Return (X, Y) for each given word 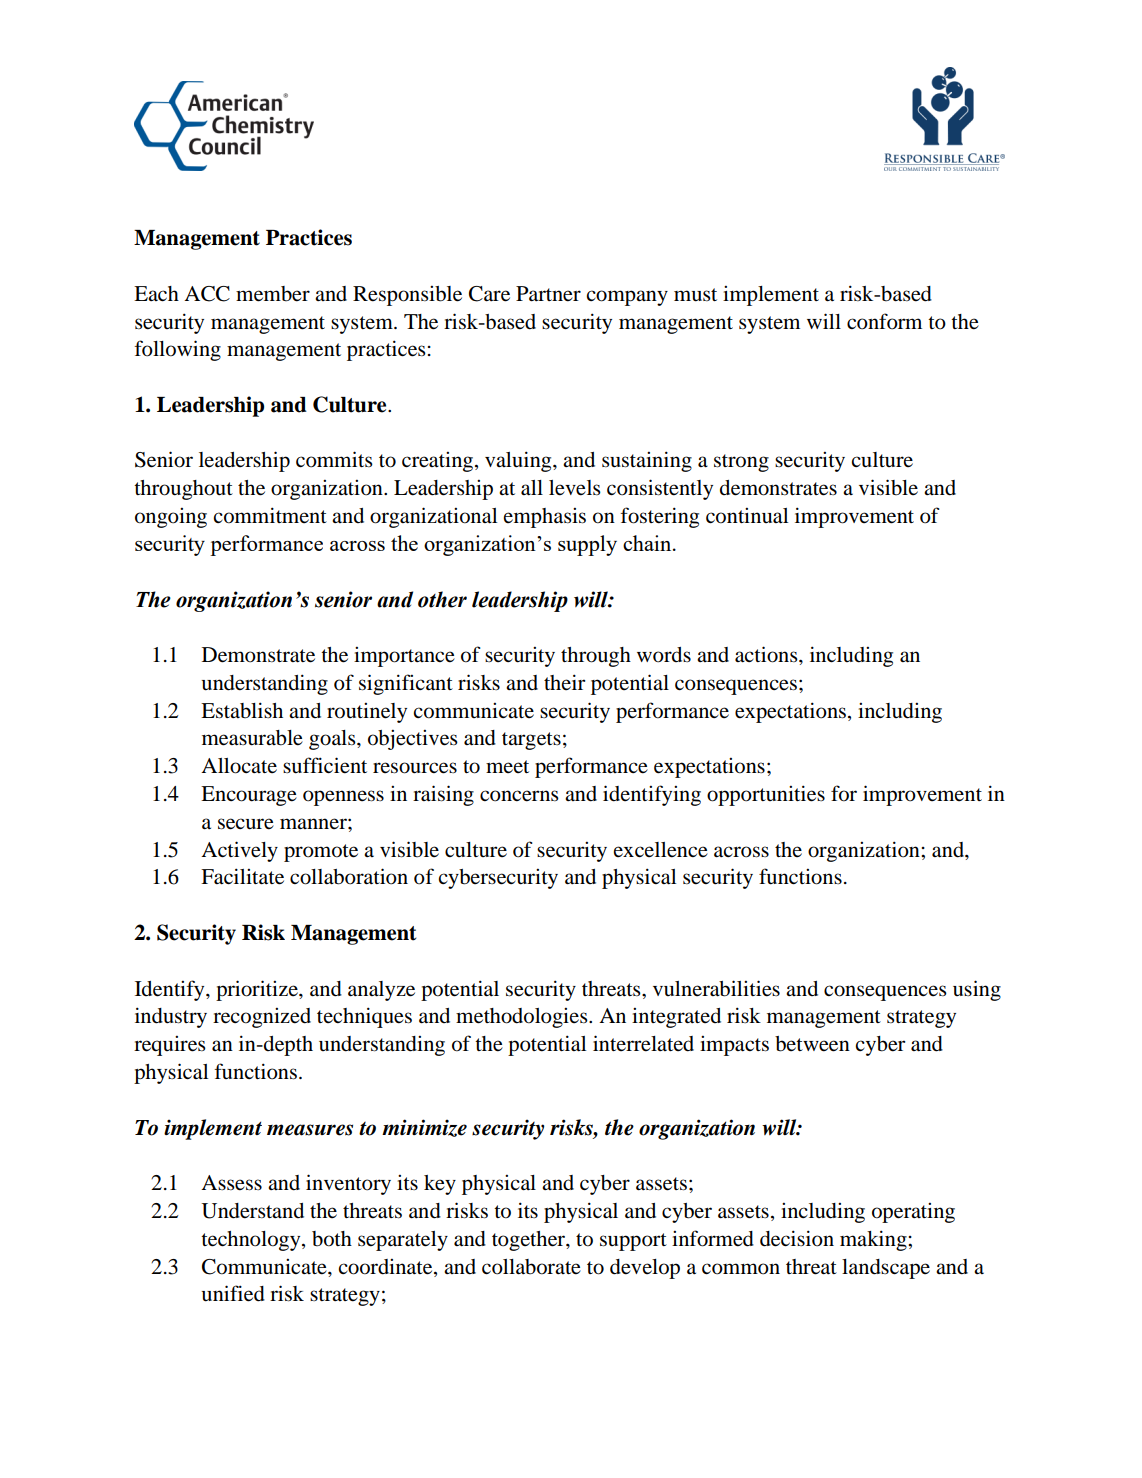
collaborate (531, 1267)
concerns (519, 796)
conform (884, 321)
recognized (262, 1018)
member (273, 294)
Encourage (249, 796)
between (812, 1044)
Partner (548, 294)
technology (252, 1241)
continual (747, 516)
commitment (270, 515)
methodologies (523, 1018)
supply (587, 545)
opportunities (766, 795)
